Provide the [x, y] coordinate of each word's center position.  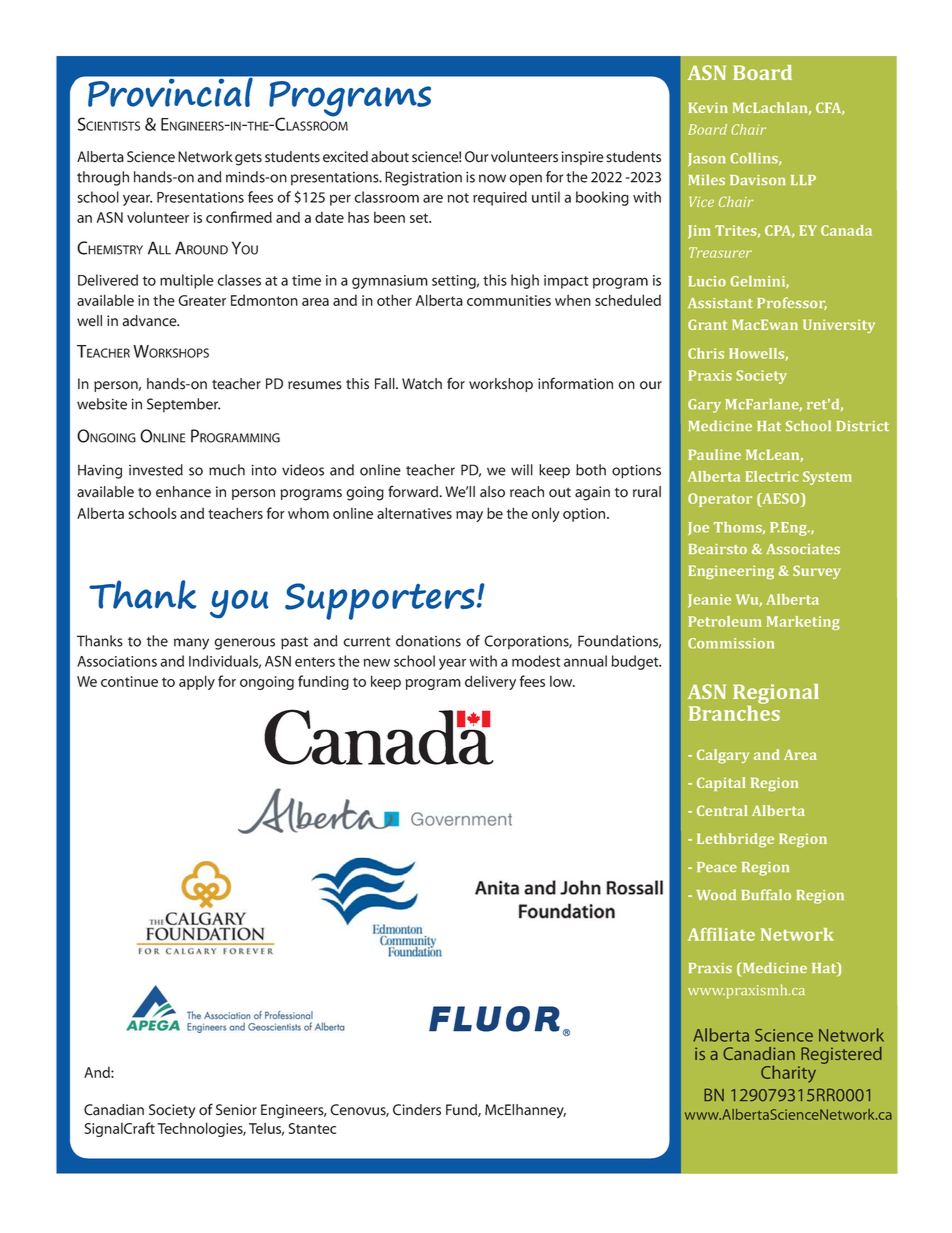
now [492, 178]
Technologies [201, 1129]
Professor [792, 303]
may [469, 516]
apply [197, 682]
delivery [490, 682]
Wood [716, 894]
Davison [758, 180]
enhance [183, 492]
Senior [236, 1110]
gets [248, 159]
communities [509, 300]
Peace [717, 867]
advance [151, 321]
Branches [734, 712]
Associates [803, 549]
